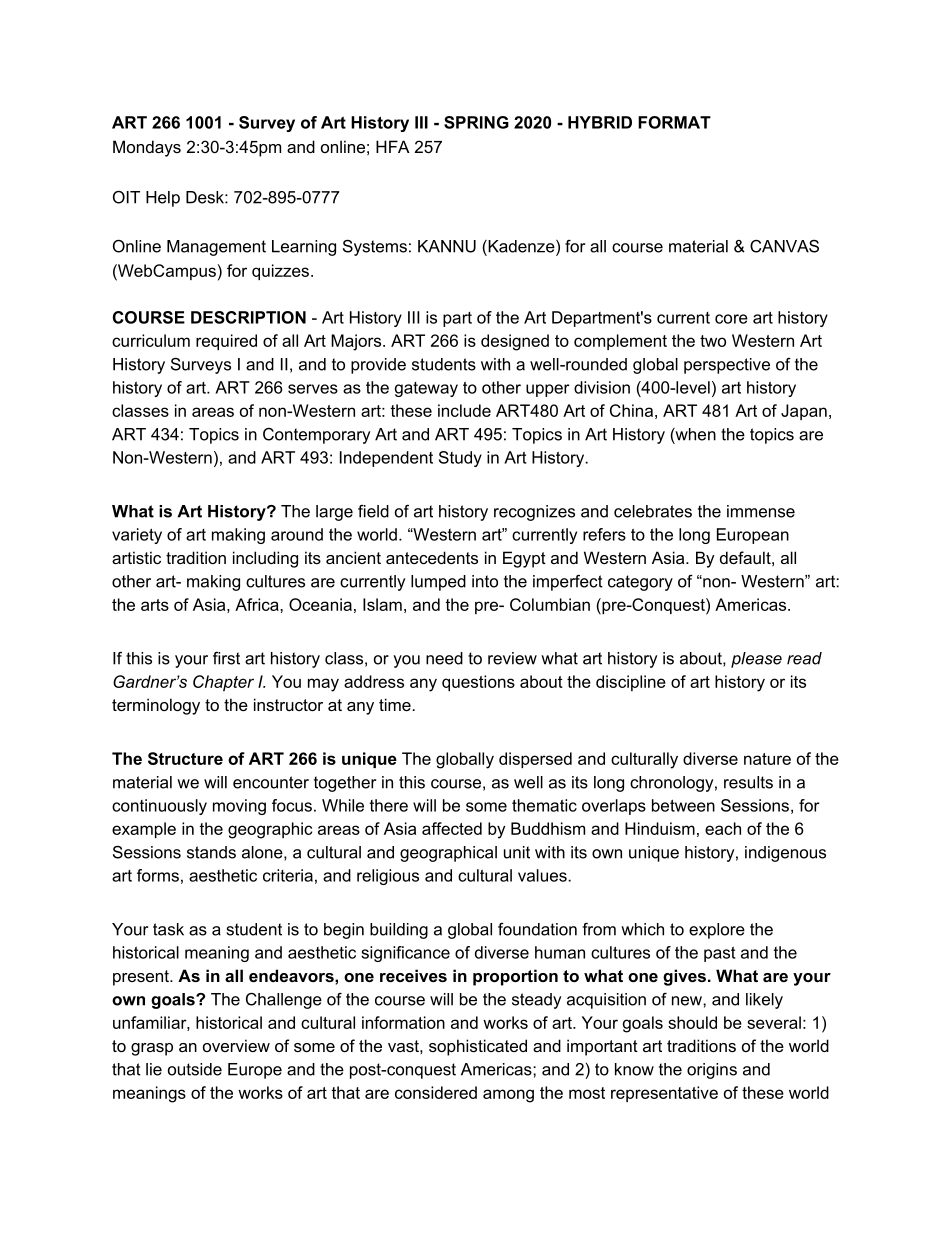 The image size is (952, 1233). I want to click on sophisticated, so click(478, 1047).
